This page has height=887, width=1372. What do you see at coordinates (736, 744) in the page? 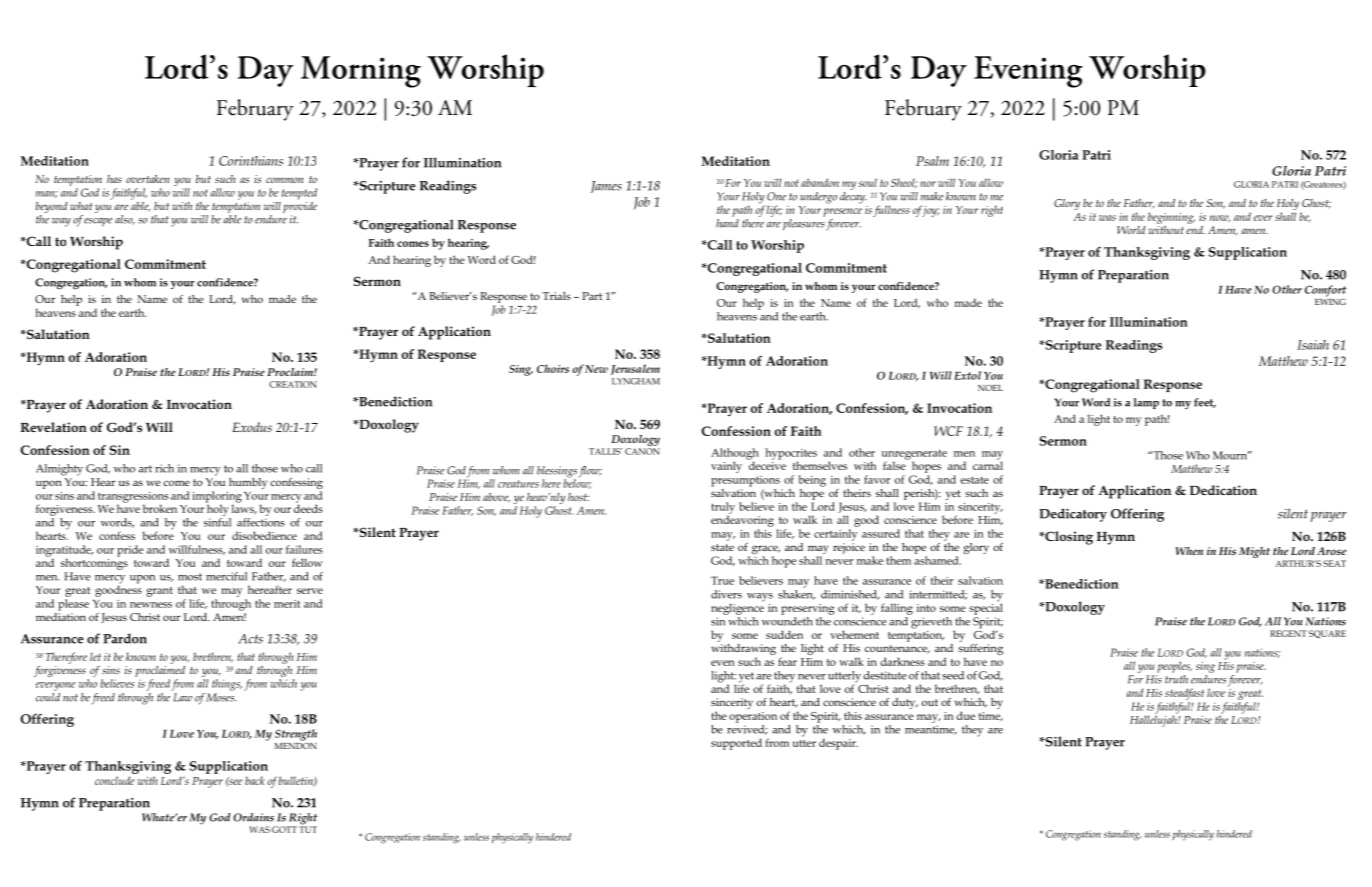
I see `supported` at bounding box center [736, 744].
